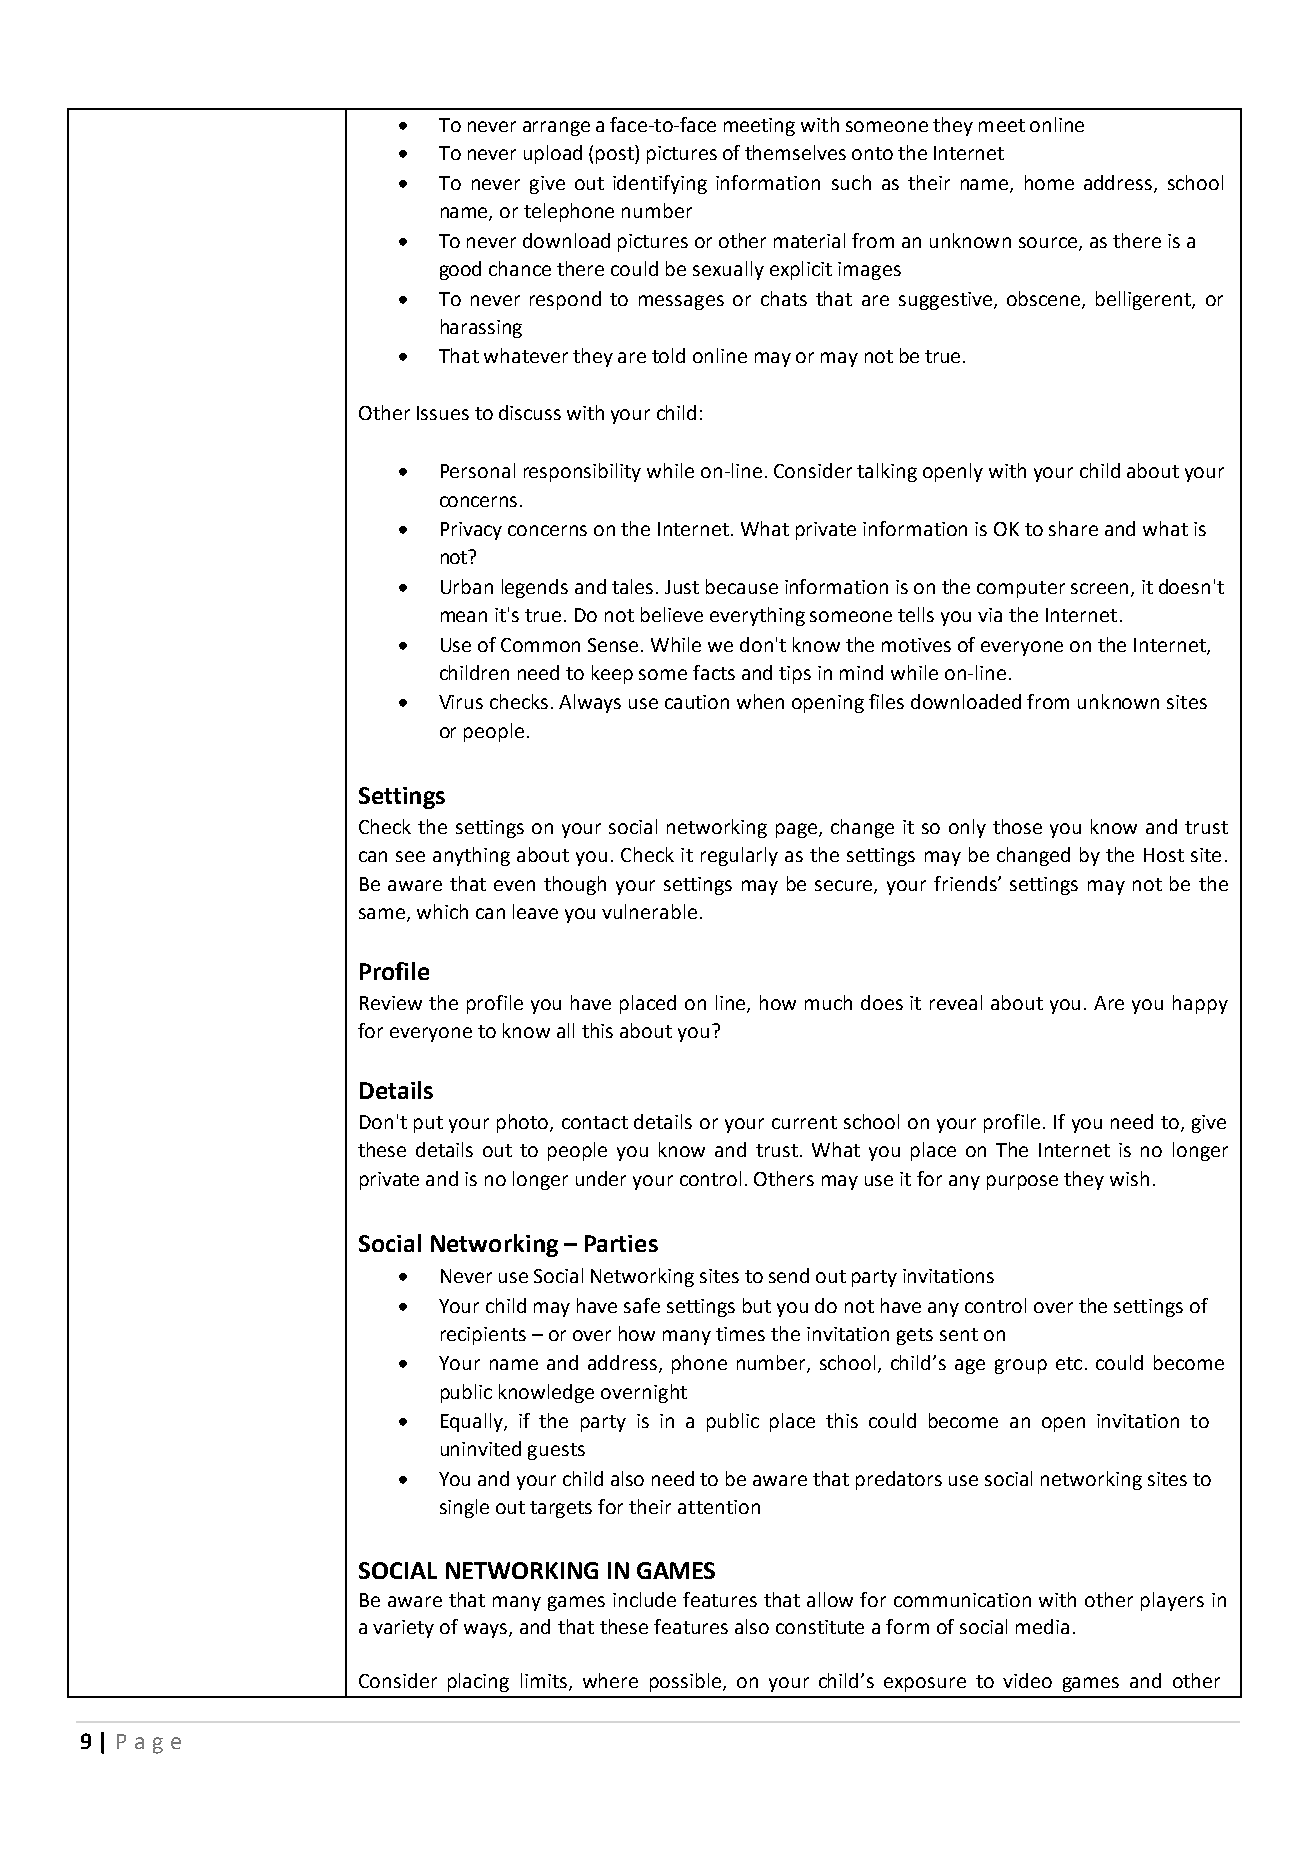 This screenshot has width=1316, height=1863. What do you see at coordinates (742, 586) in the screenshot?
I see `because` at bounding box center [742, 586].
